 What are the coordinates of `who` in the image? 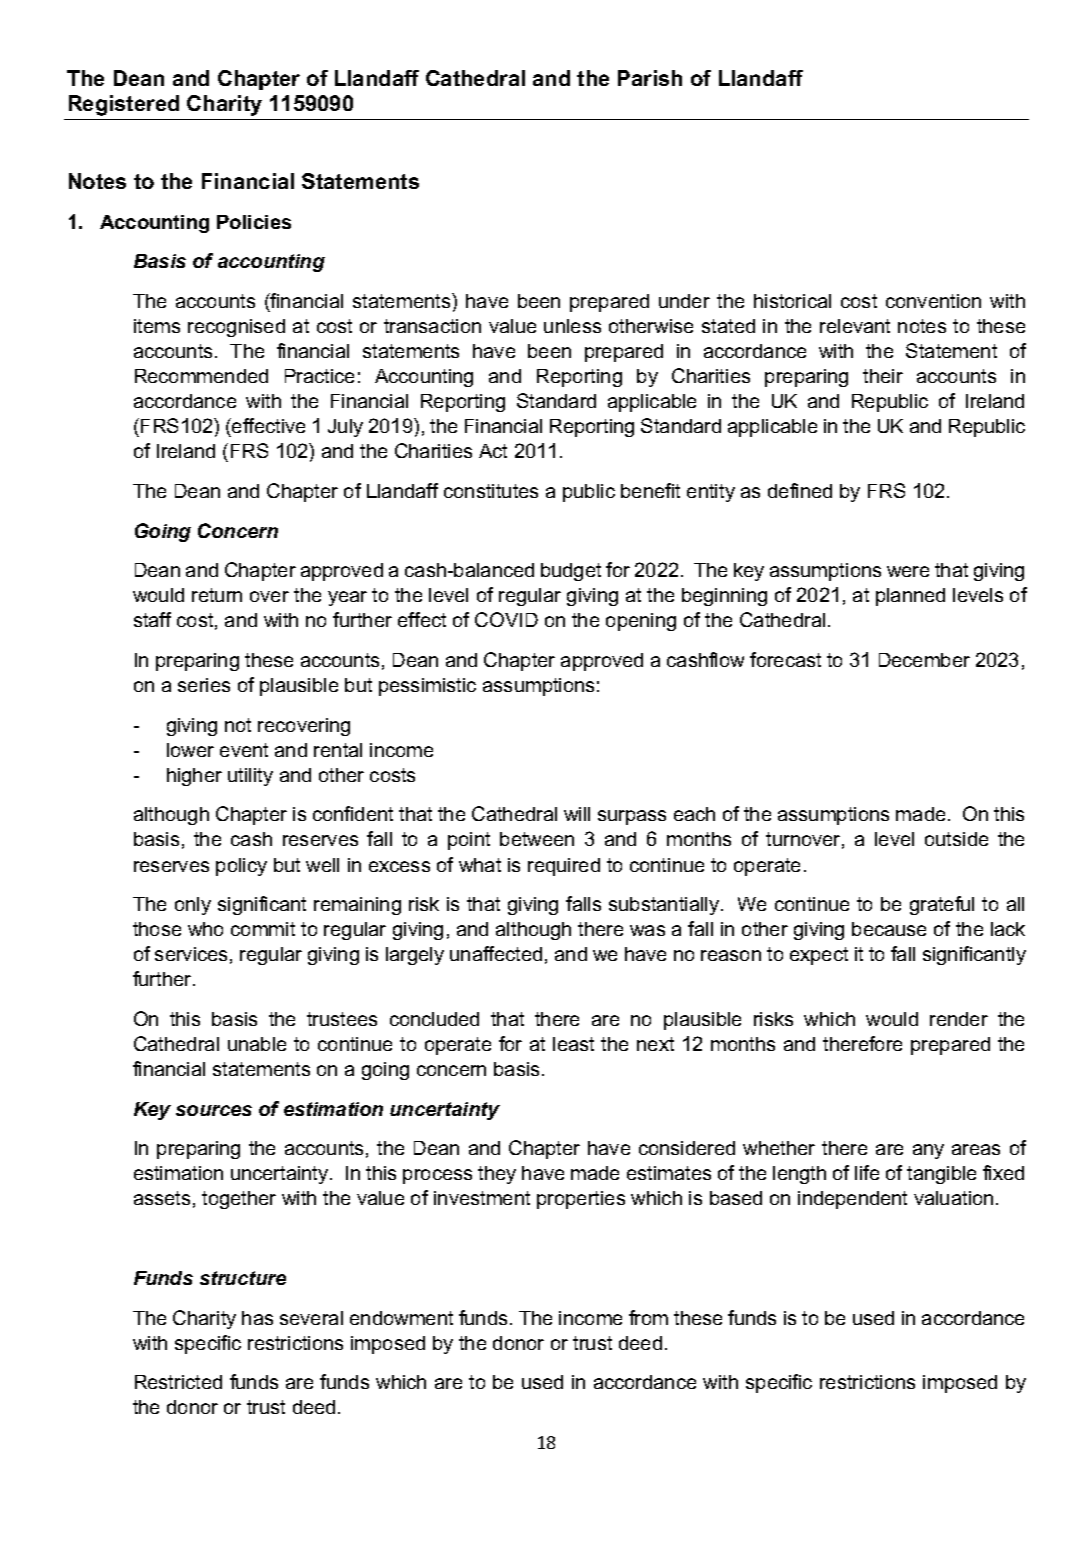 It's located at (205, 929).
